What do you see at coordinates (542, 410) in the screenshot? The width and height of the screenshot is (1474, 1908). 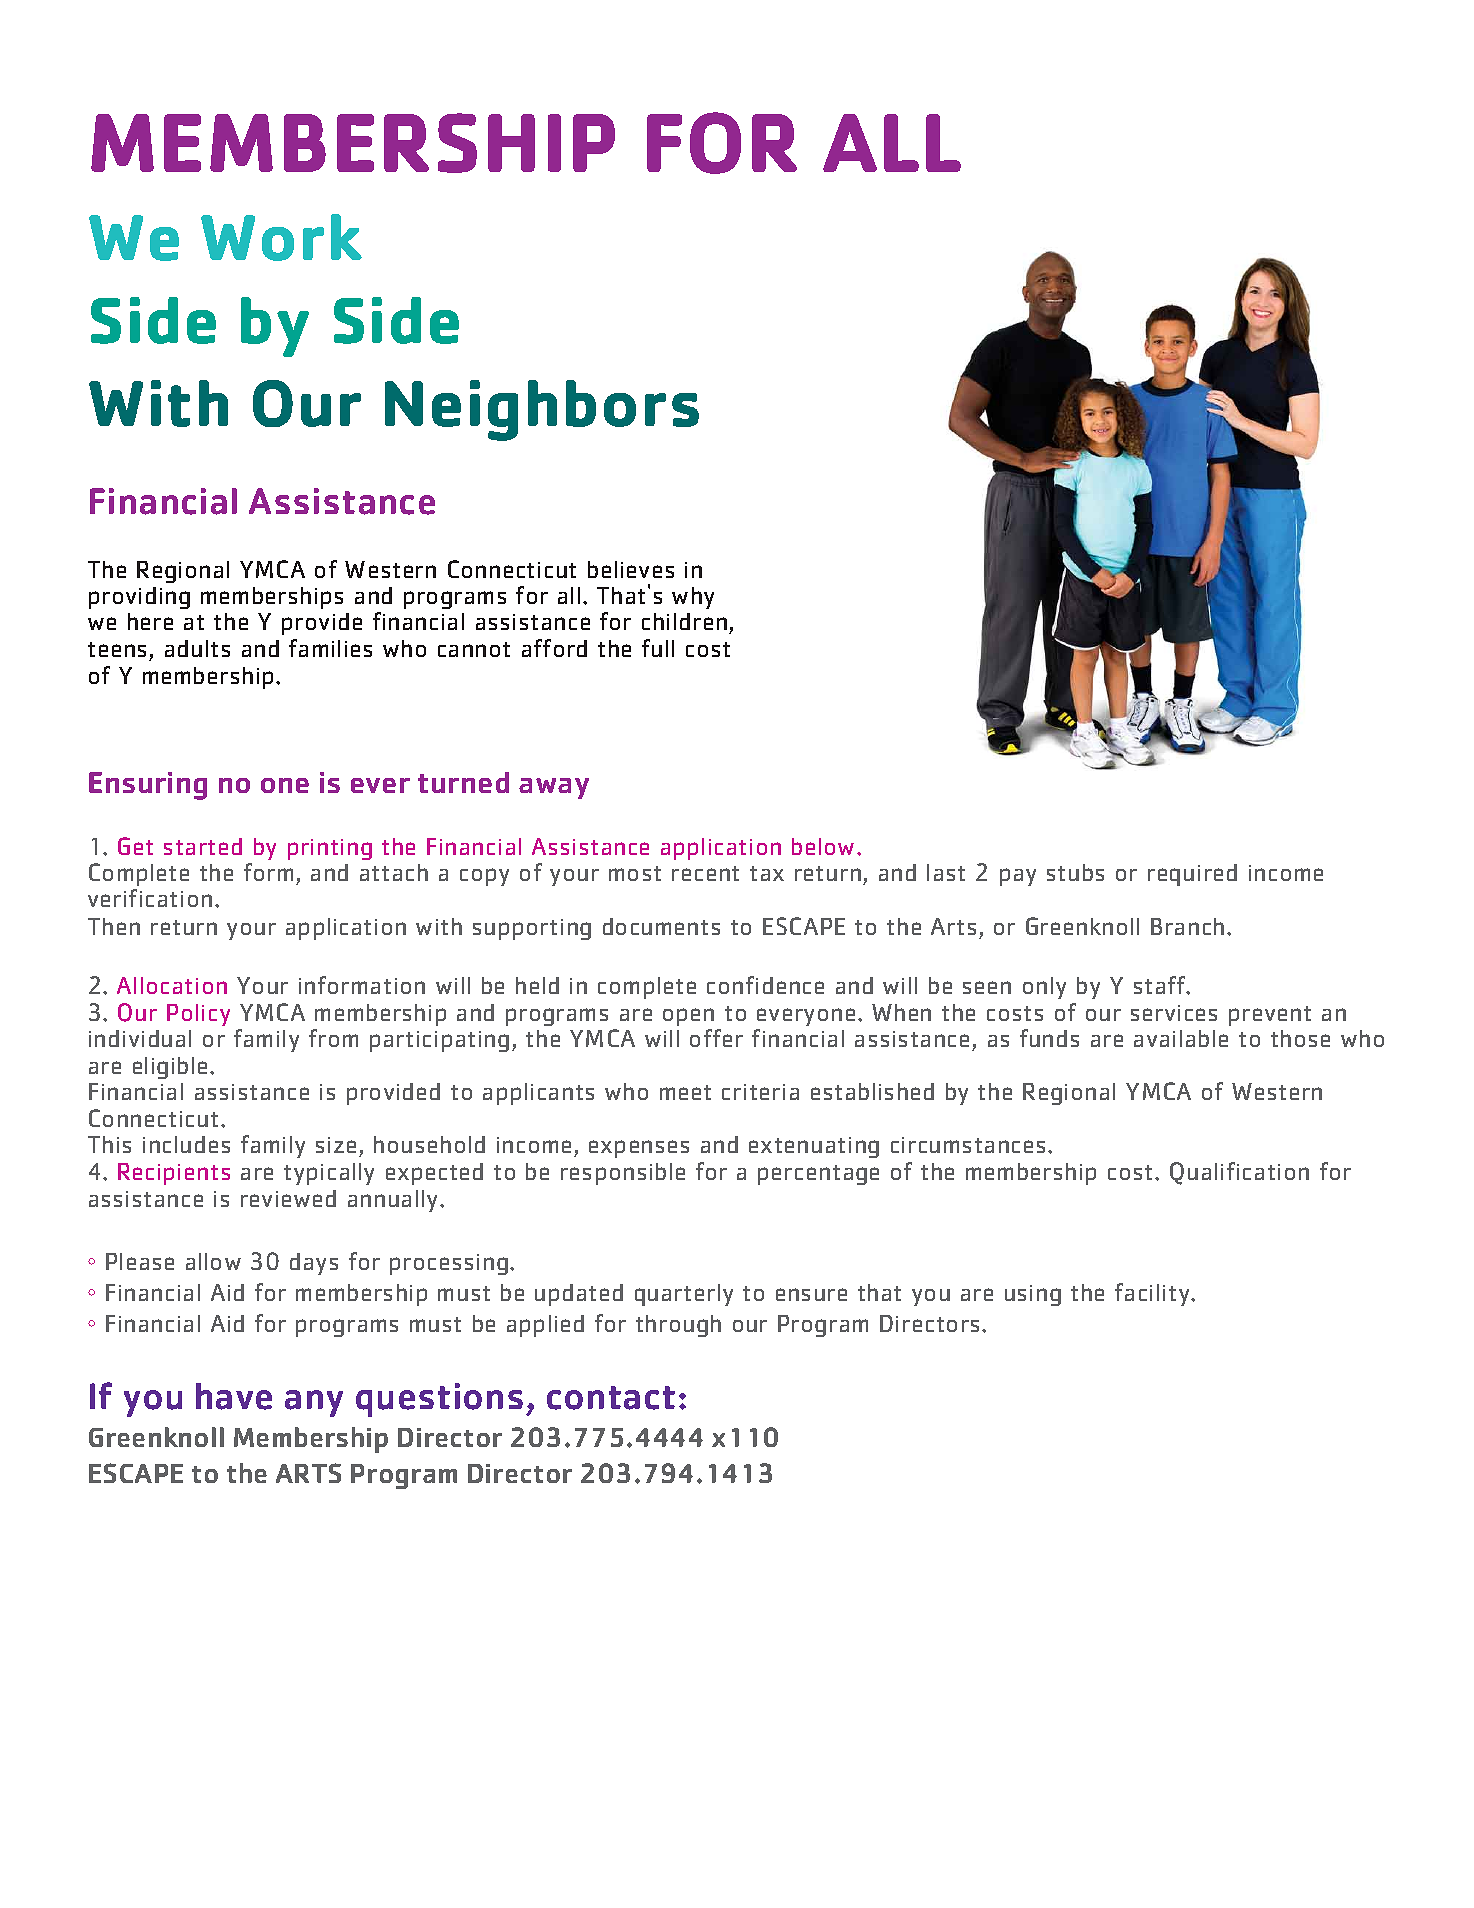 I see `Neighbors` at bounding box center [542, 410].
